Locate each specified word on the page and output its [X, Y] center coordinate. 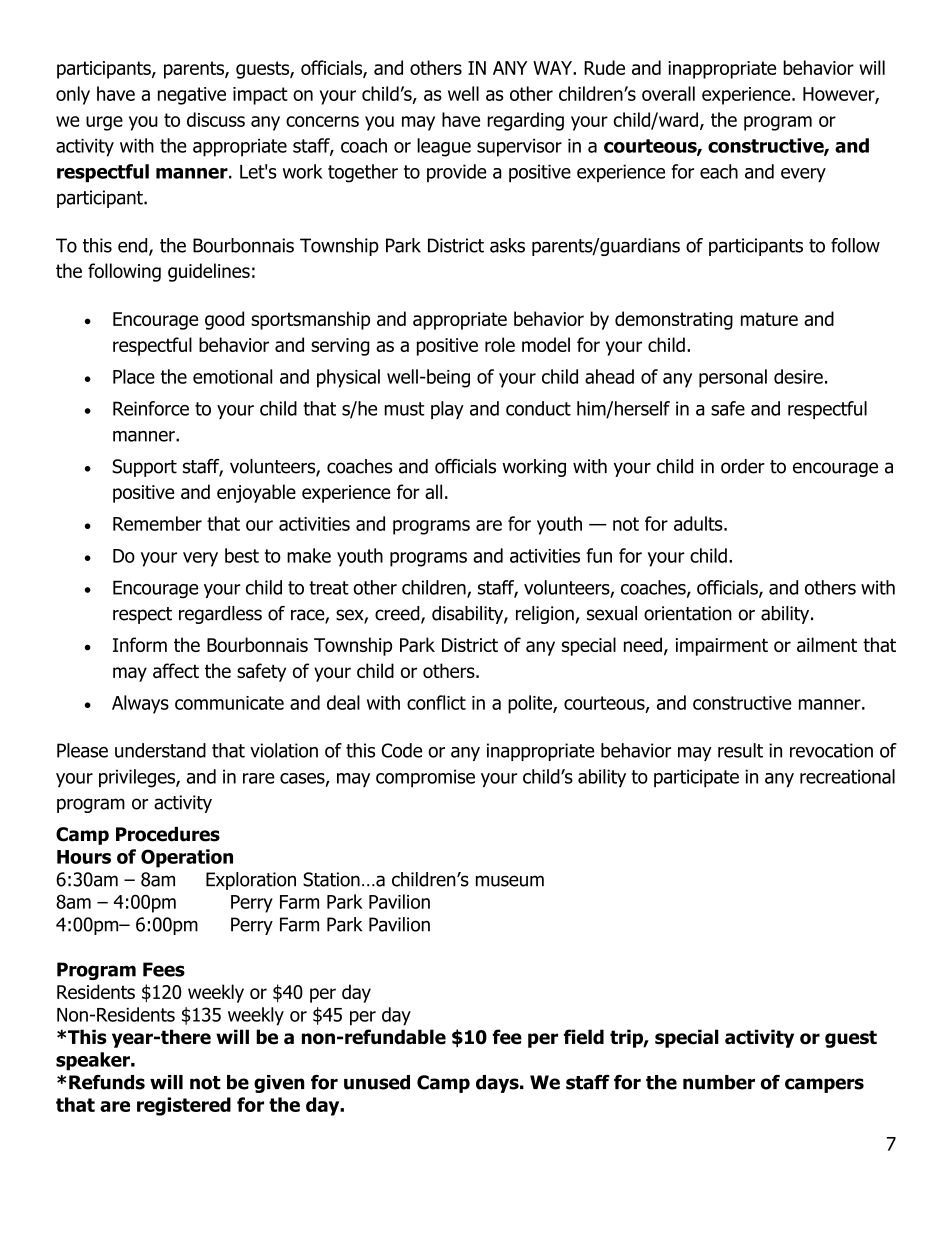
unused [377, 1082]
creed [398, 614]
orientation [688, 613]
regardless [220, 615]
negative [192, 96]
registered [184, 1106]
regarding [525, 121]
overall [668, 93]
